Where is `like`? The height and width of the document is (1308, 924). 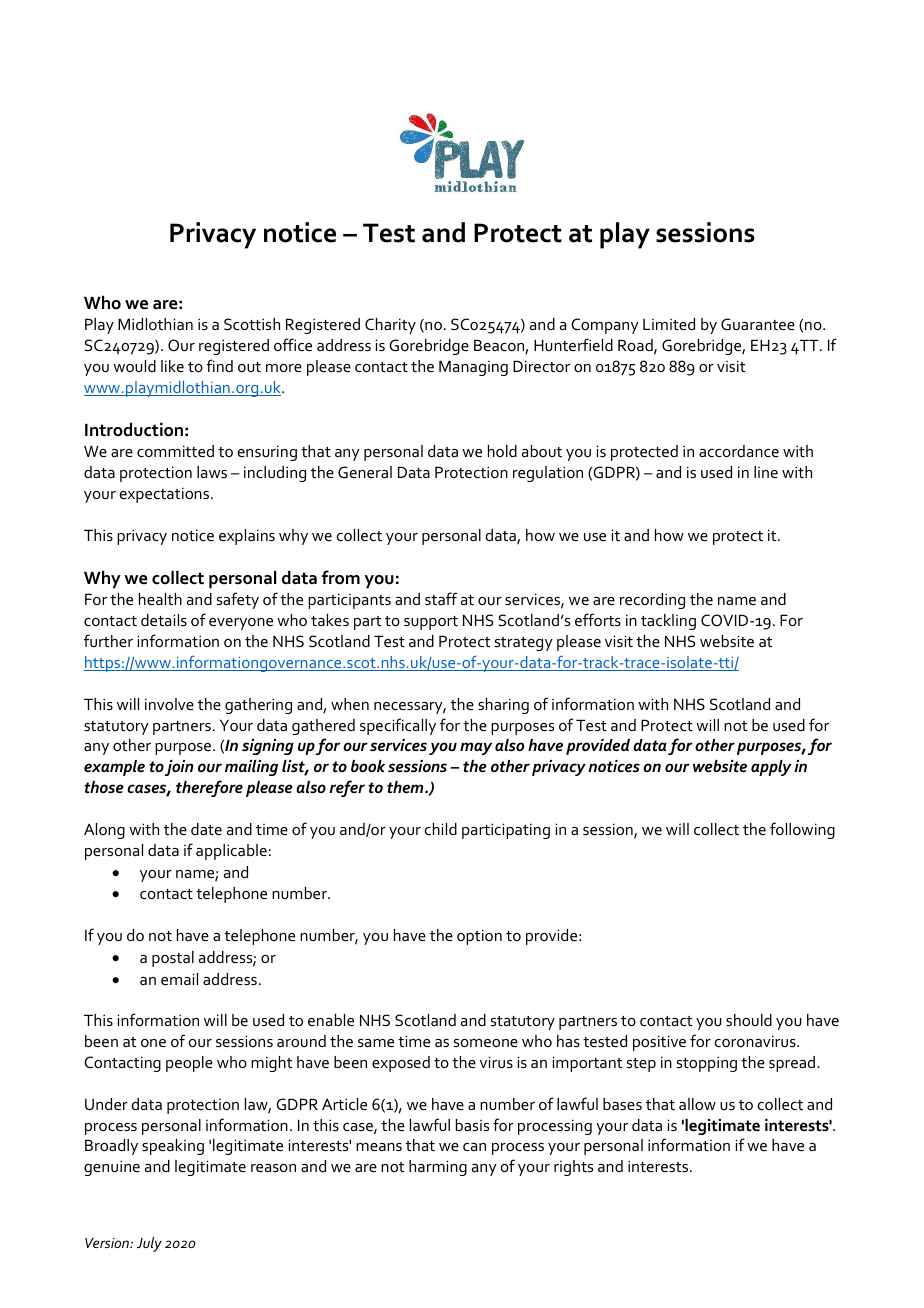 like is located at coordinates (172, 366).
